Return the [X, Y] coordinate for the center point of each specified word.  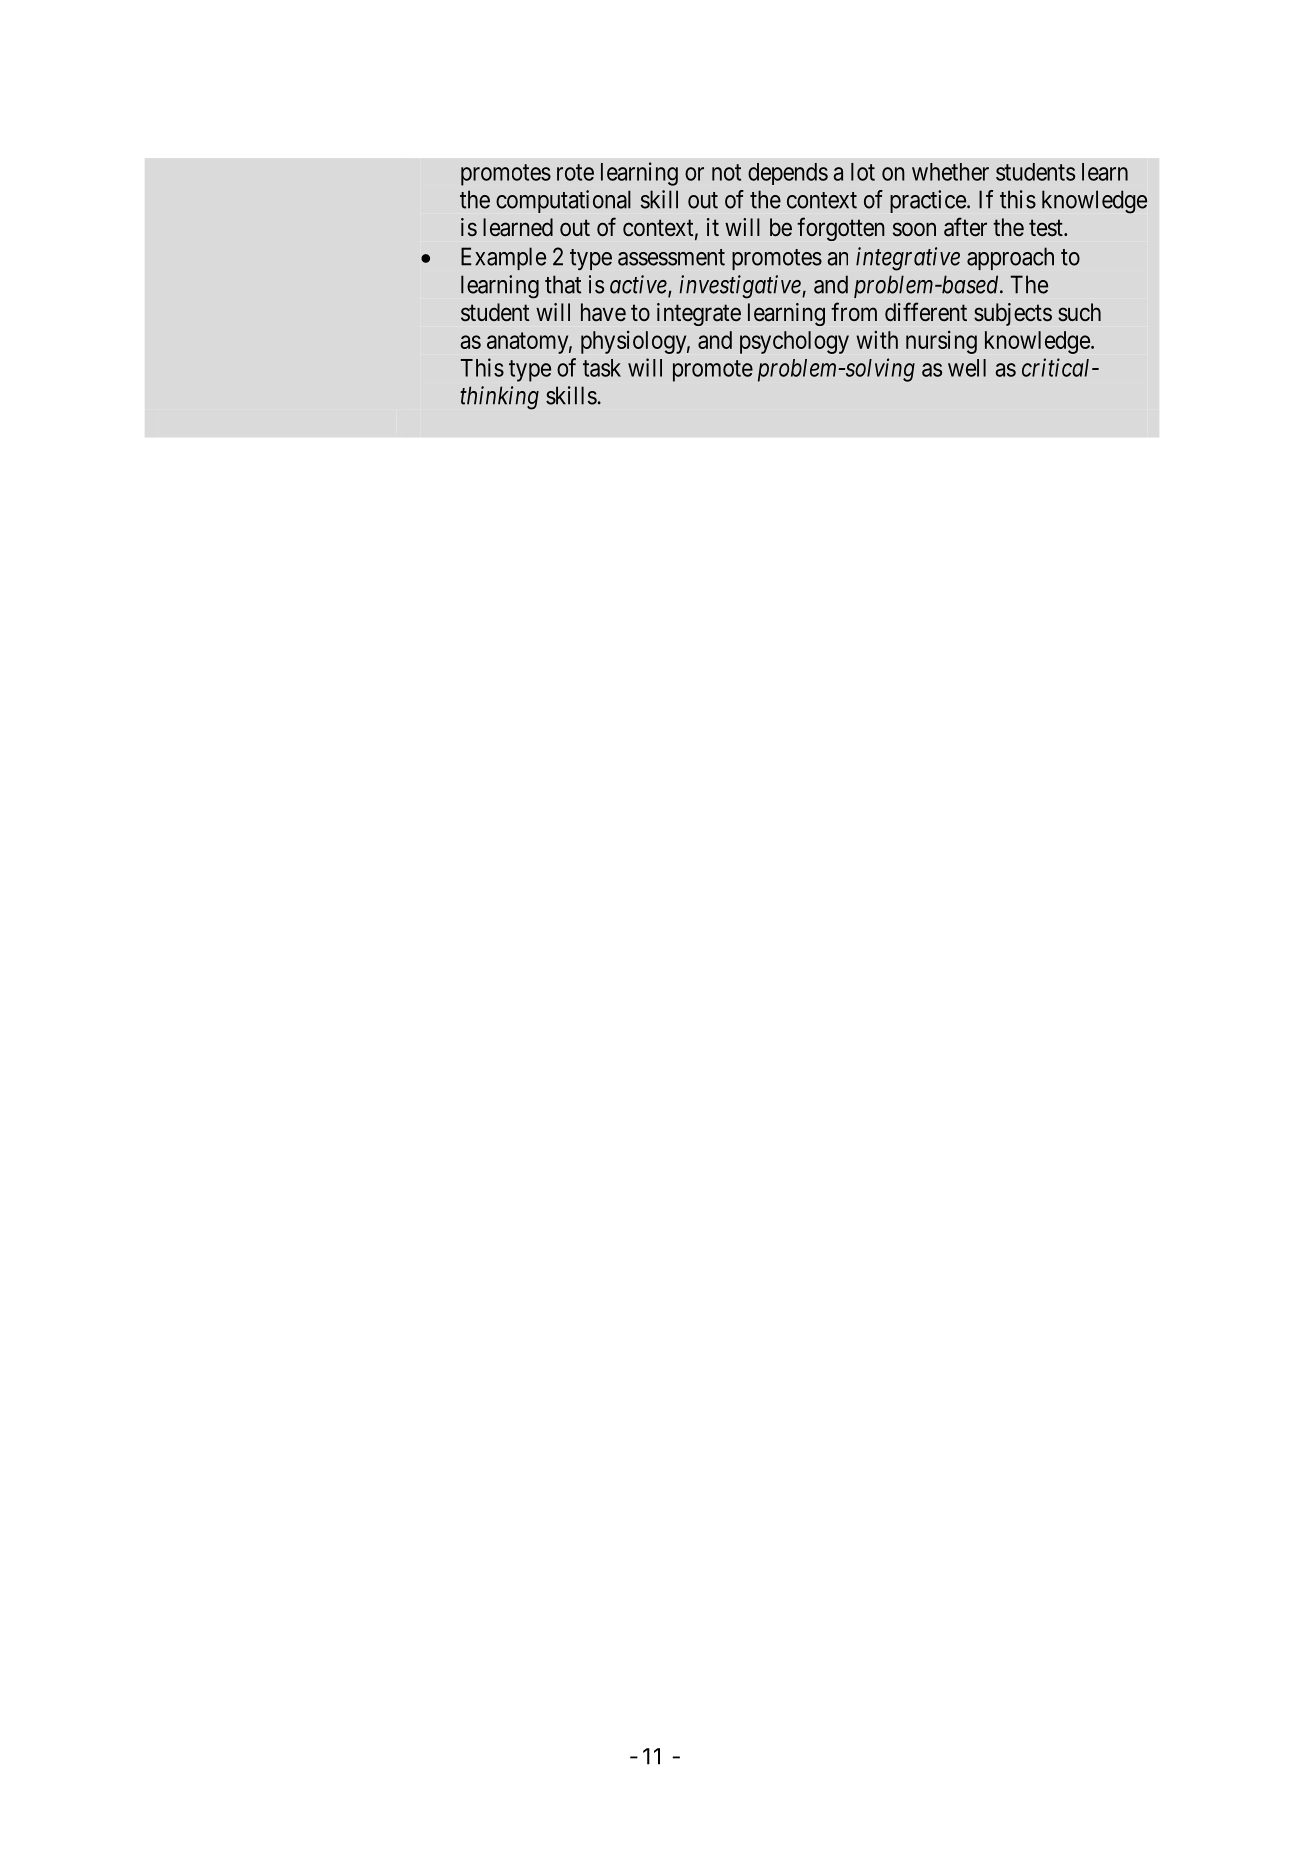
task [602, 368]
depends [788, 174]
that [563, 284]
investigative [741, 287]
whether [950, 172]
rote [575, 172]
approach [1010, 258]
